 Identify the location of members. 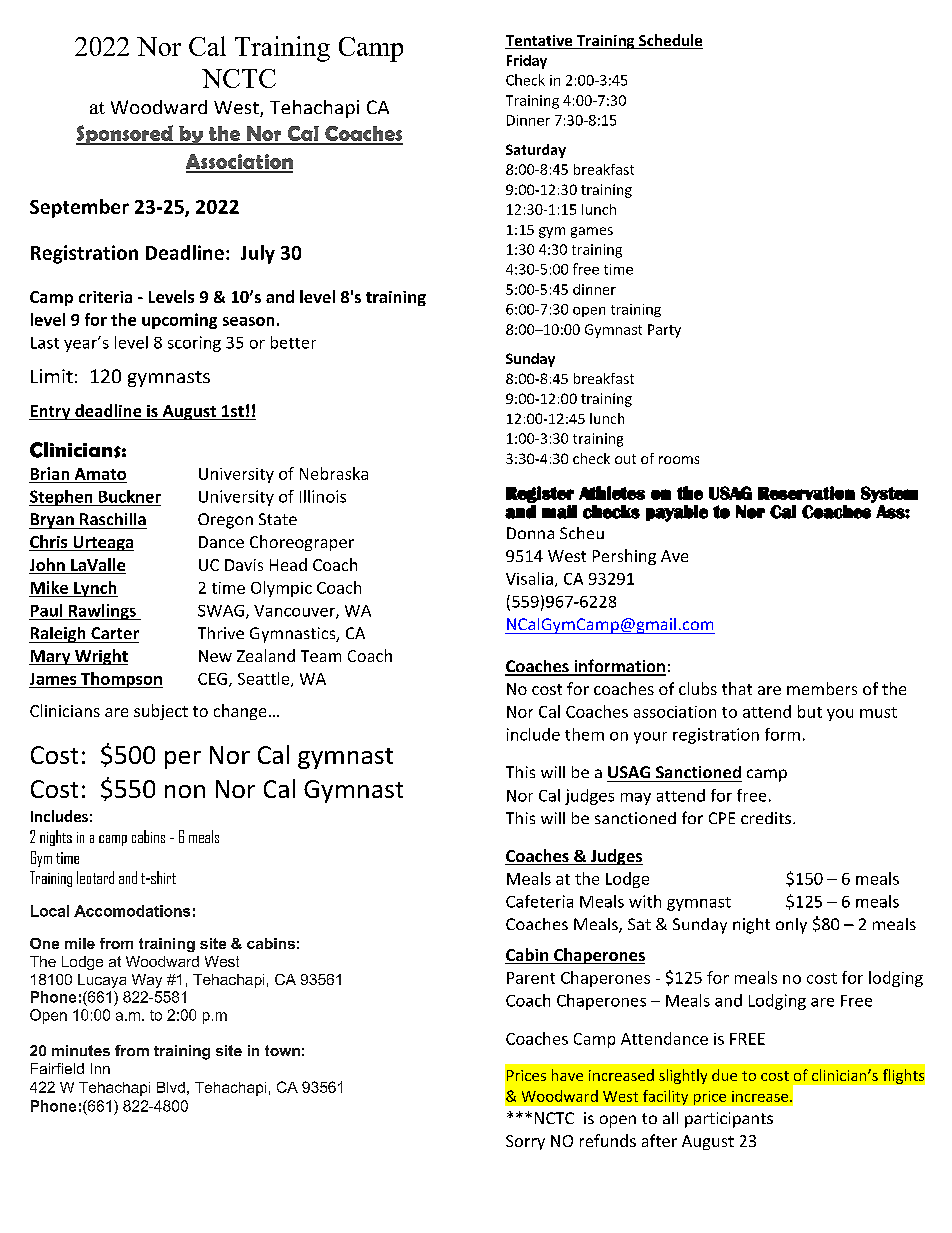
(822, 688).
